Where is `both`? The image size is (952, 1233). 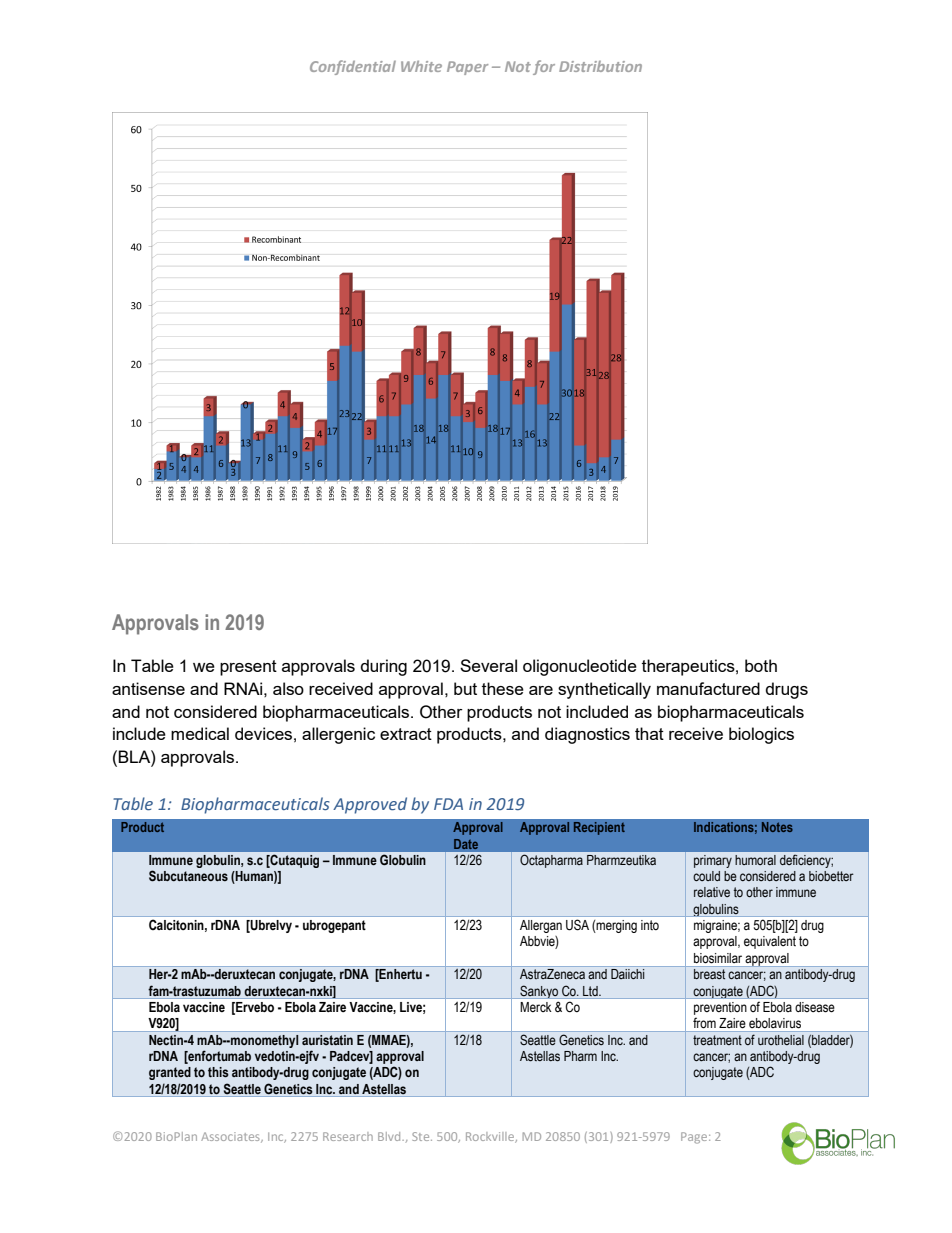 both is located at coordinates (761, 665).
